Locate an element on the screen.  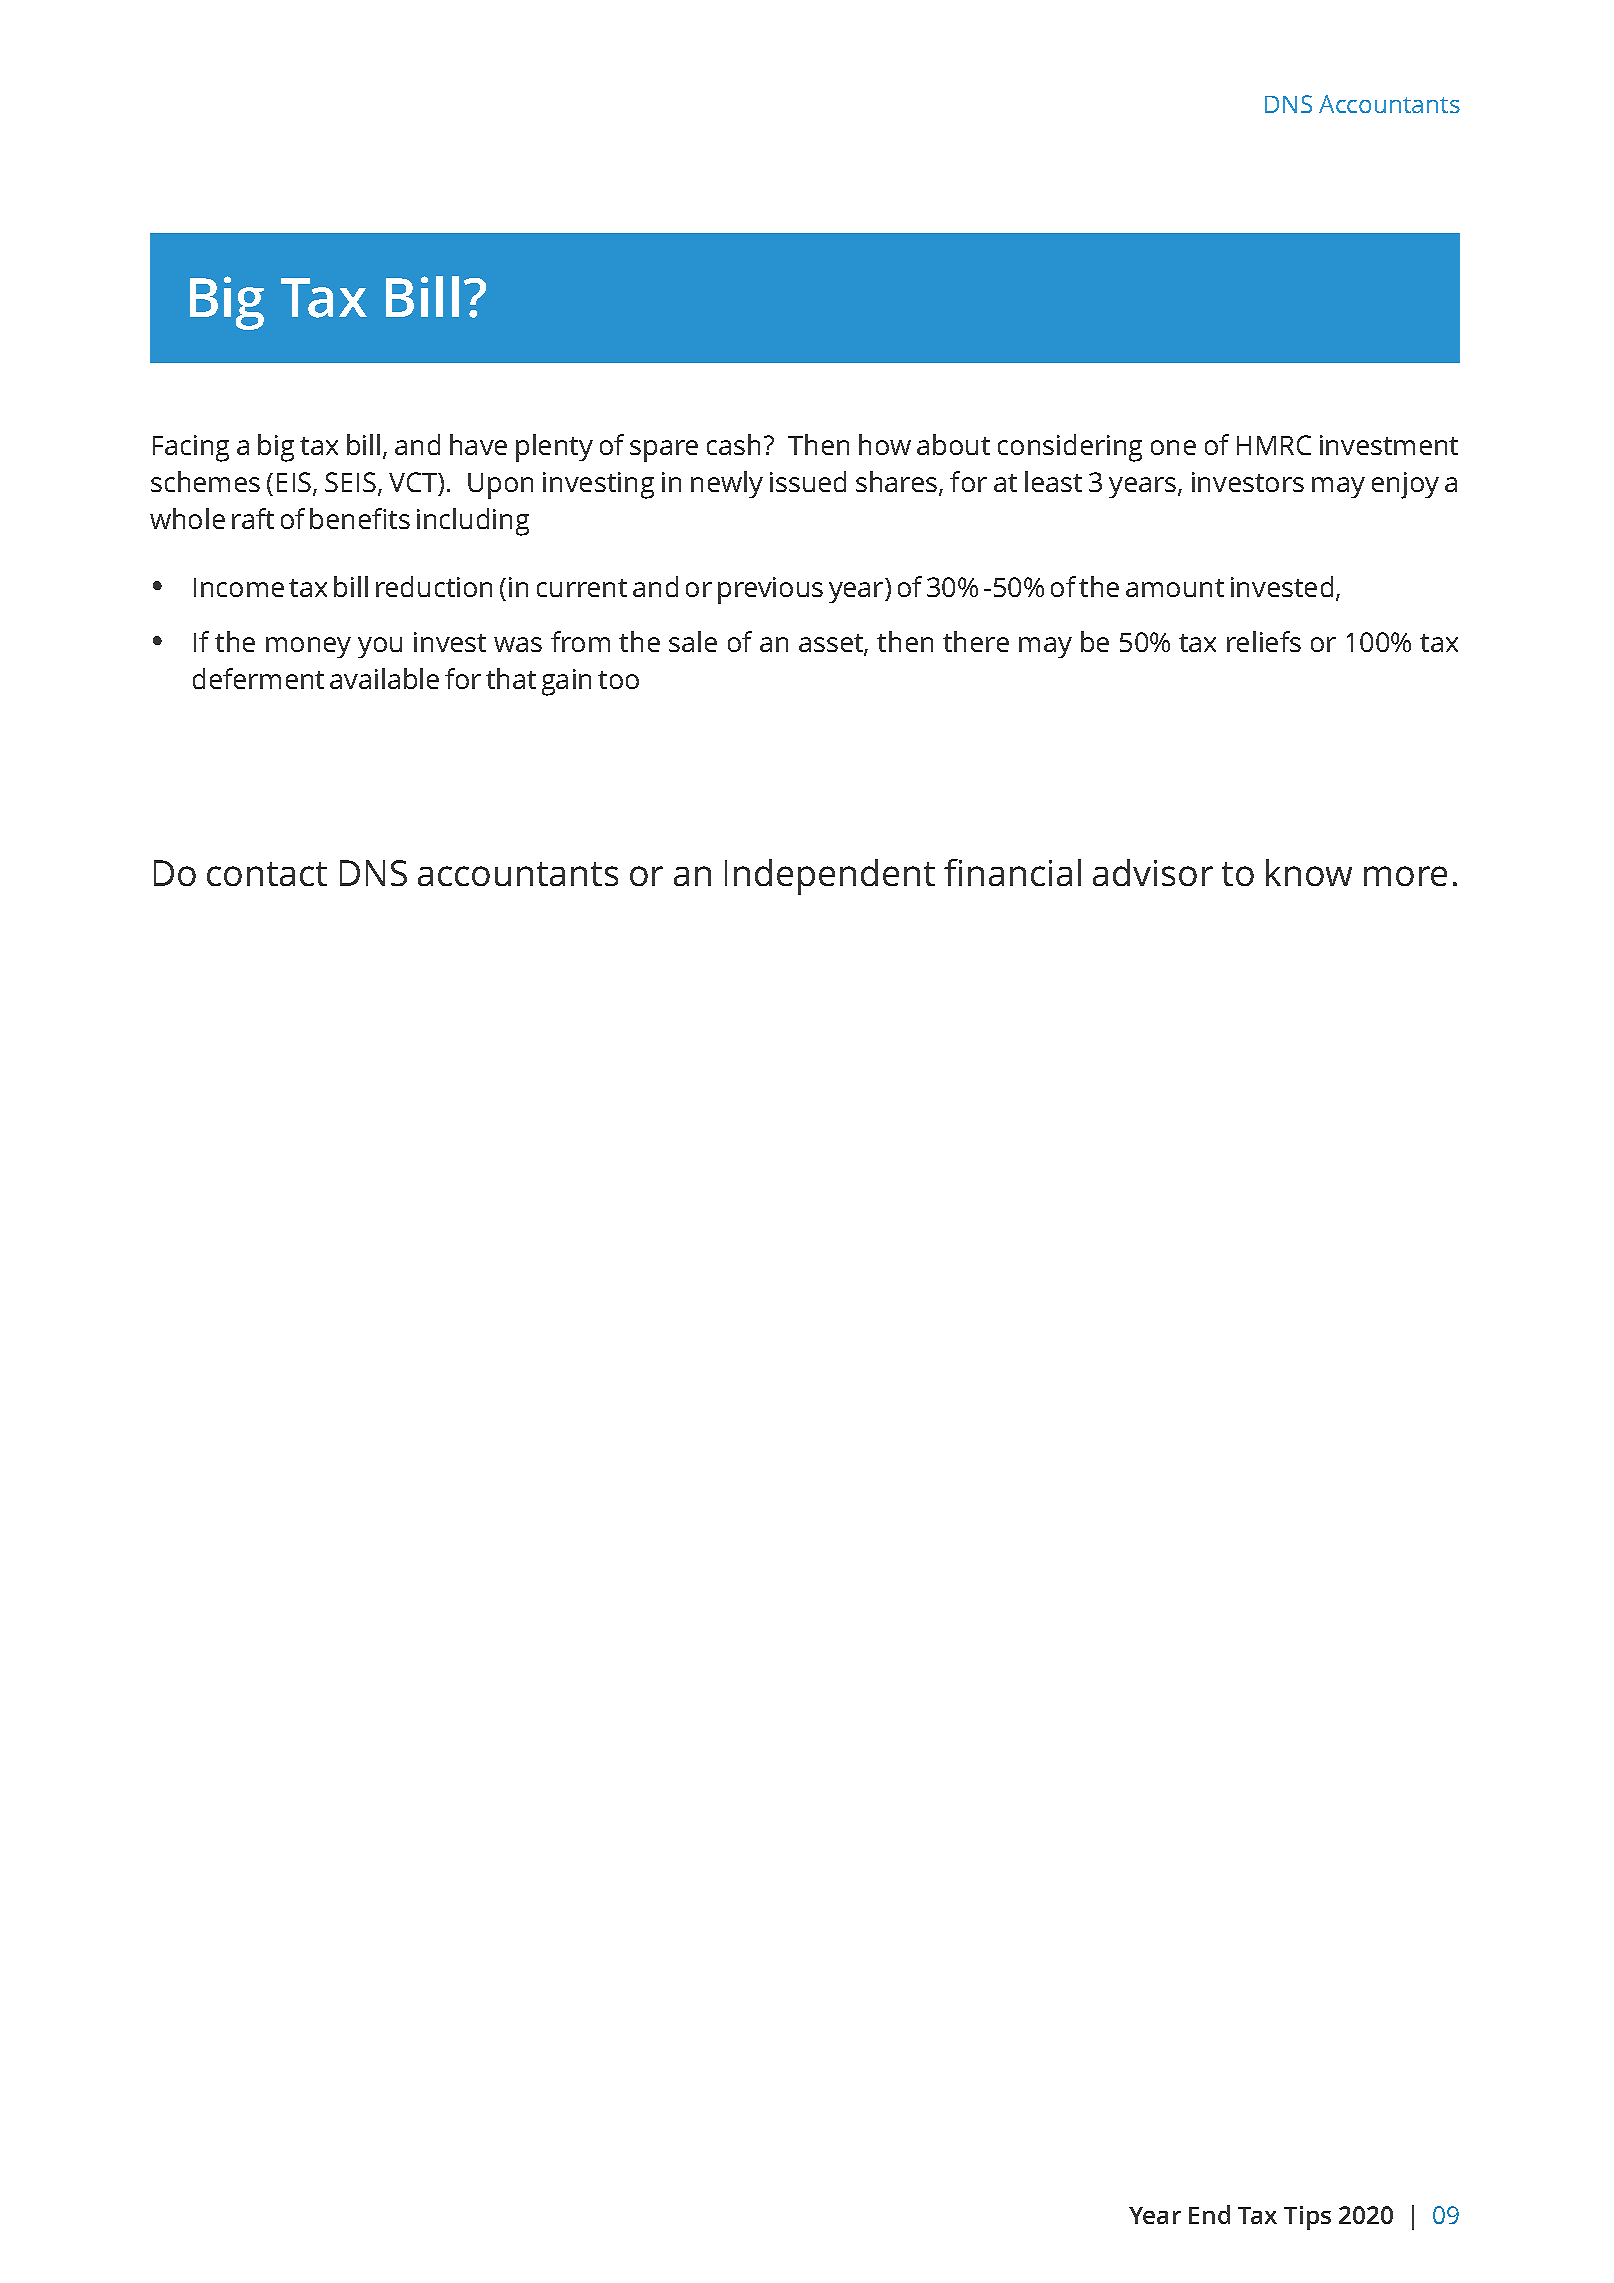
advisor is located at coordinates (1153, 872).
